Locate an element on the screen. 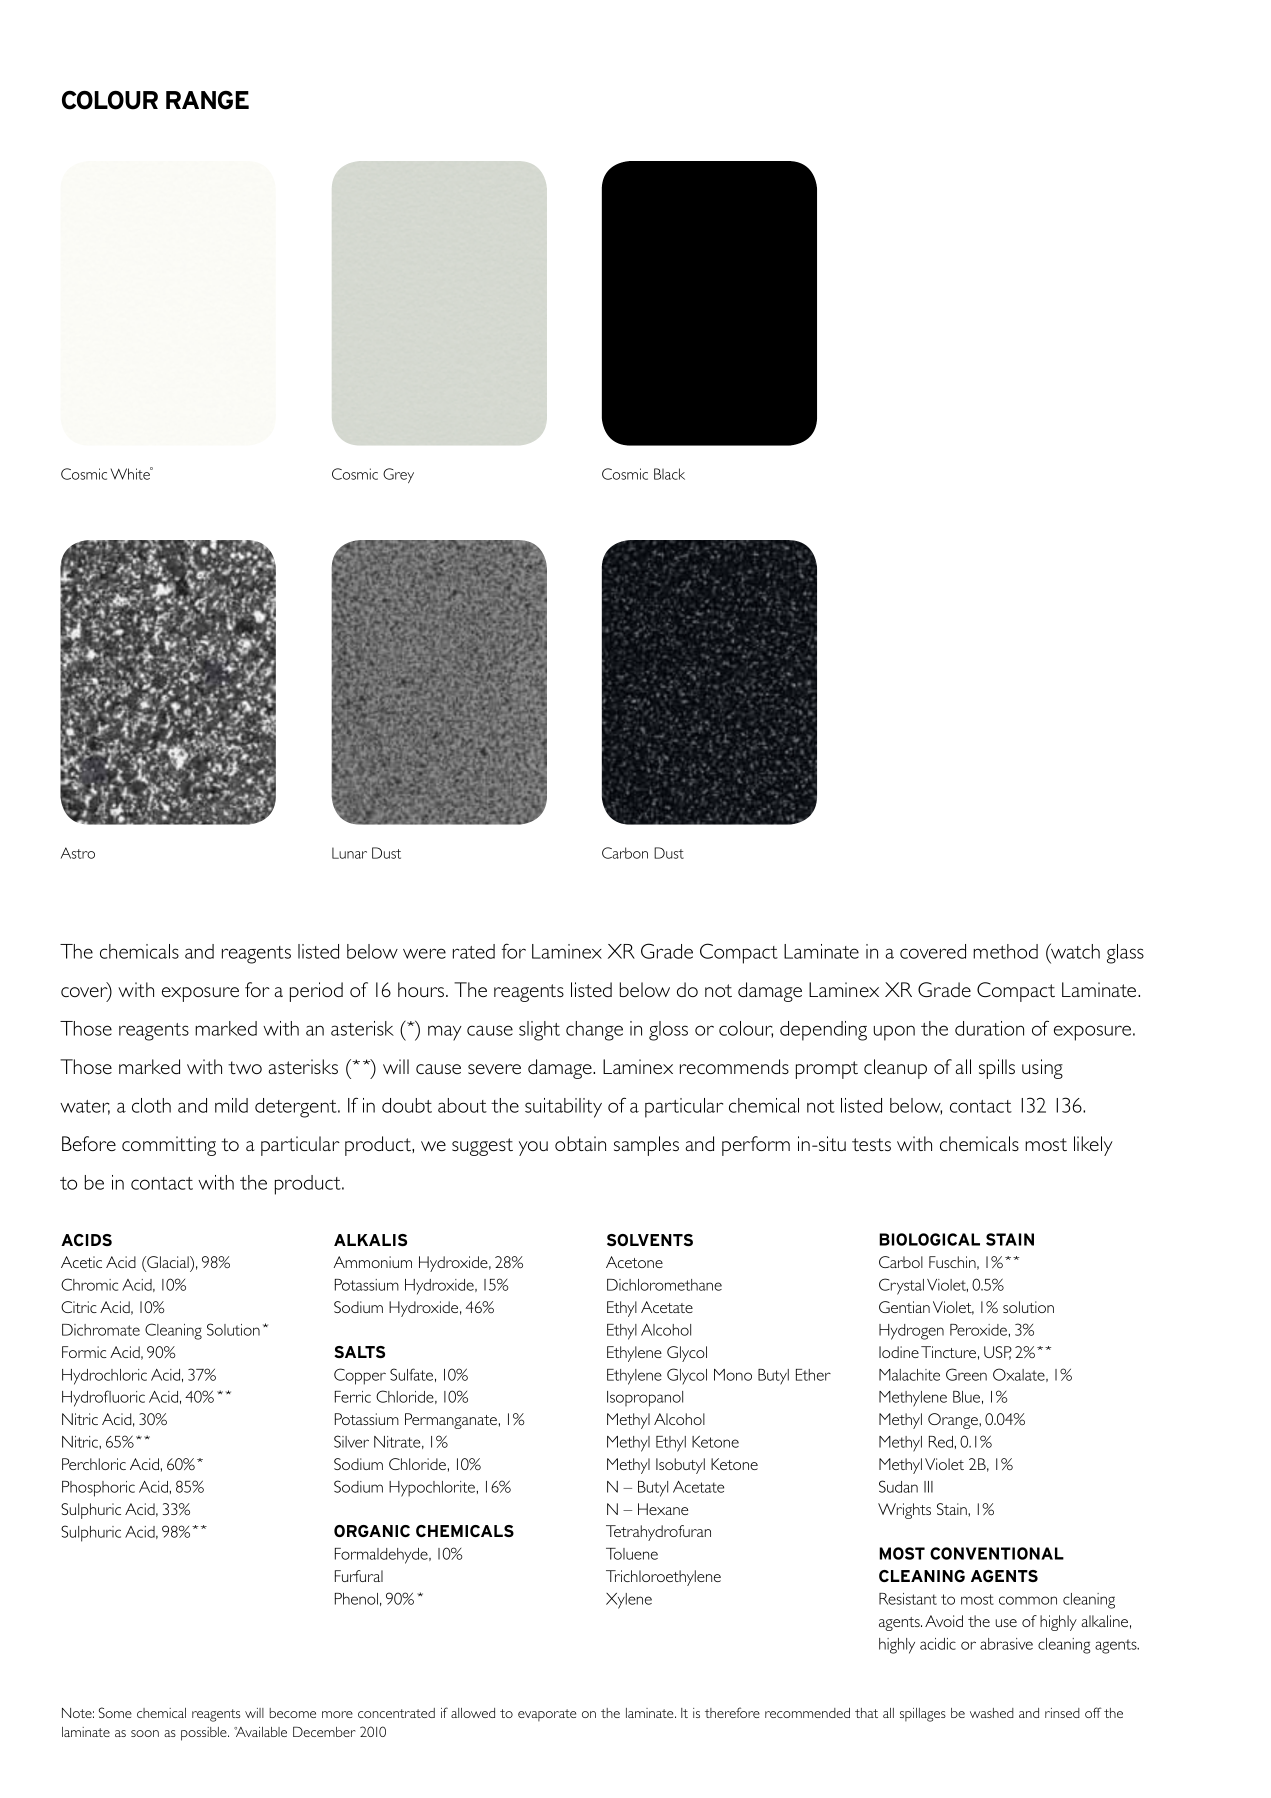  possible is located at coordinates (205, 1734).
